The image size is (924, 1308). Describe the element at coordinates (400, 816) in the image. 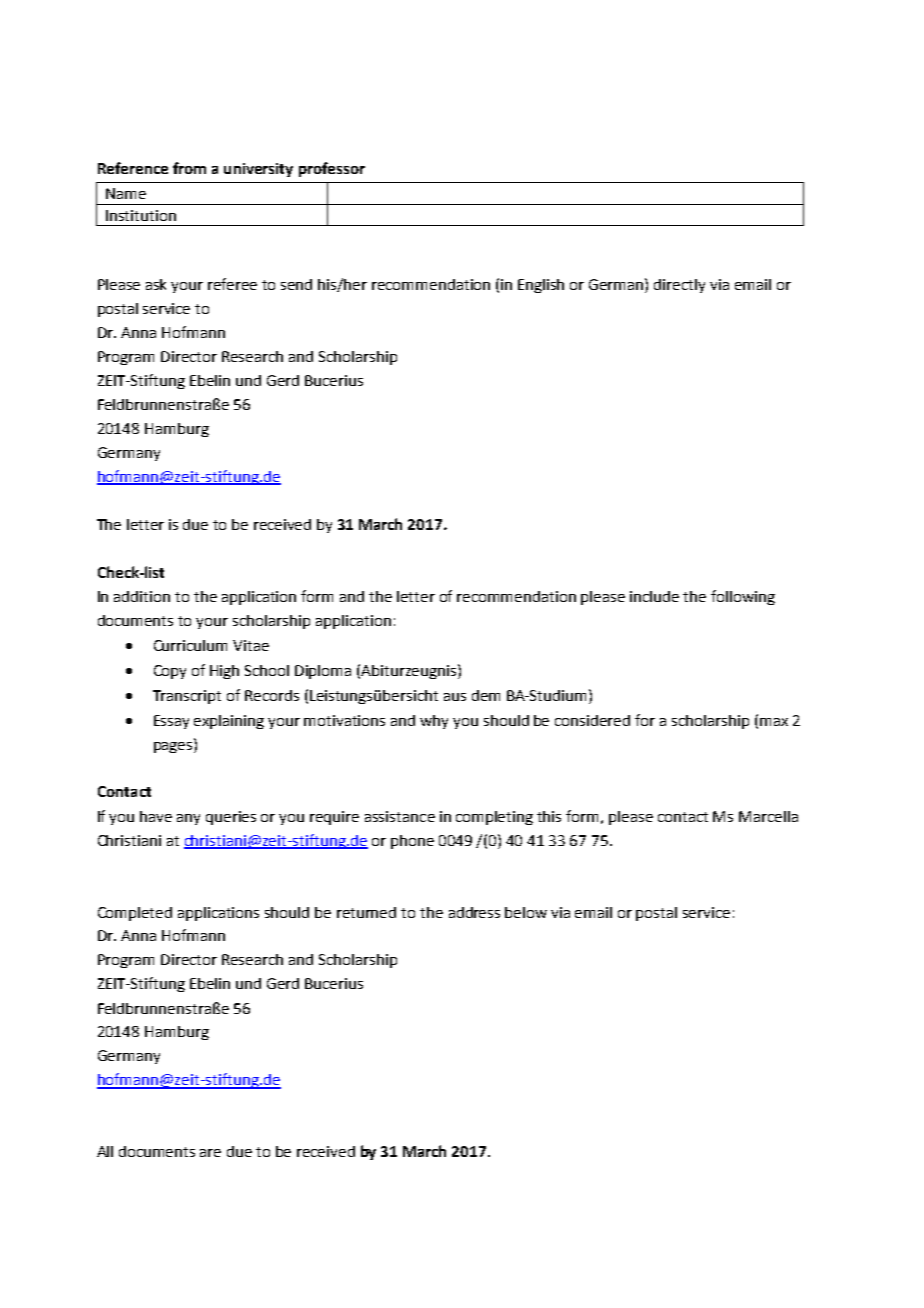

I see `assistance` at that location.
